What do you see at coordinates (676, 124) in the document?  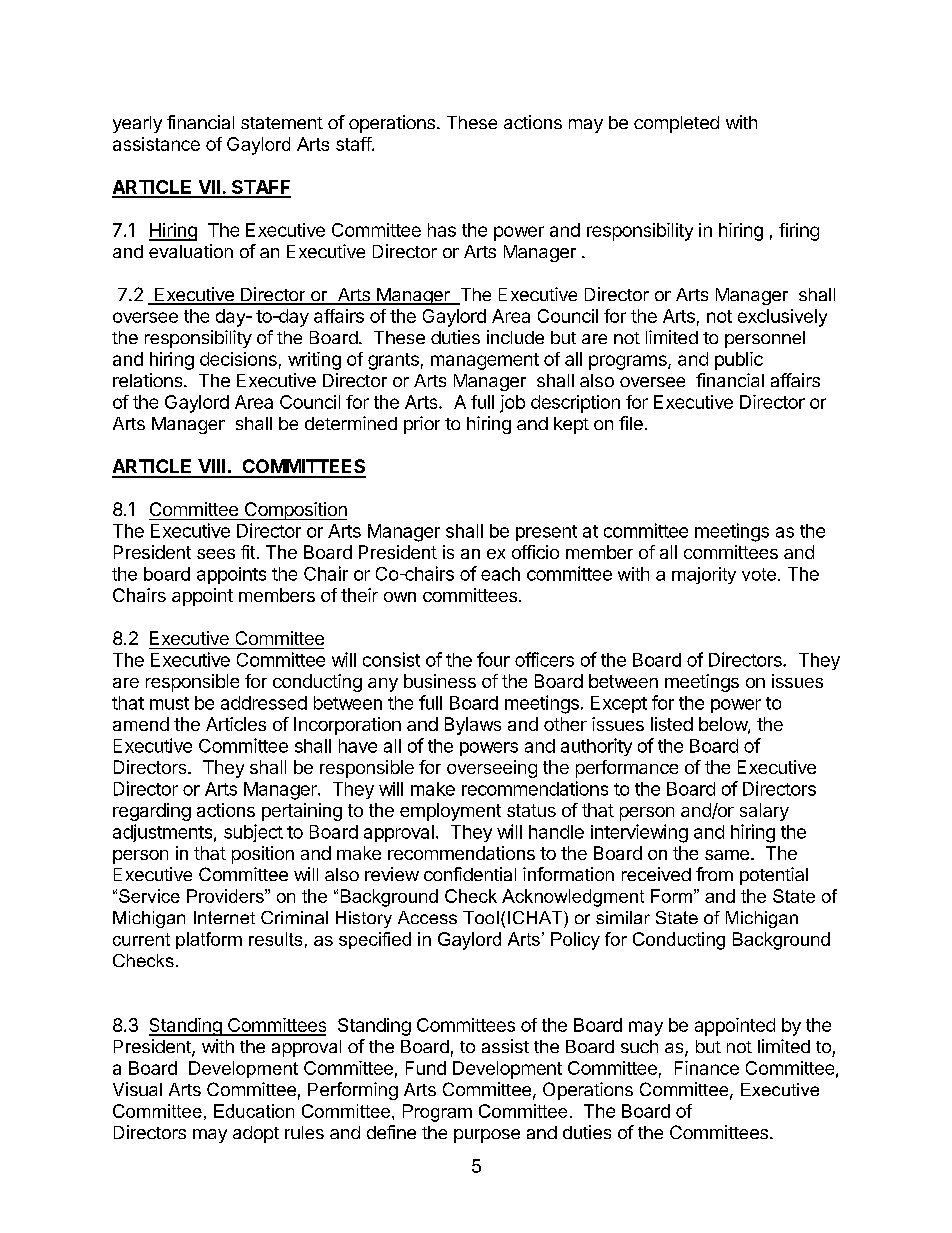 I see `completed` at bounding box center [676, 124].
